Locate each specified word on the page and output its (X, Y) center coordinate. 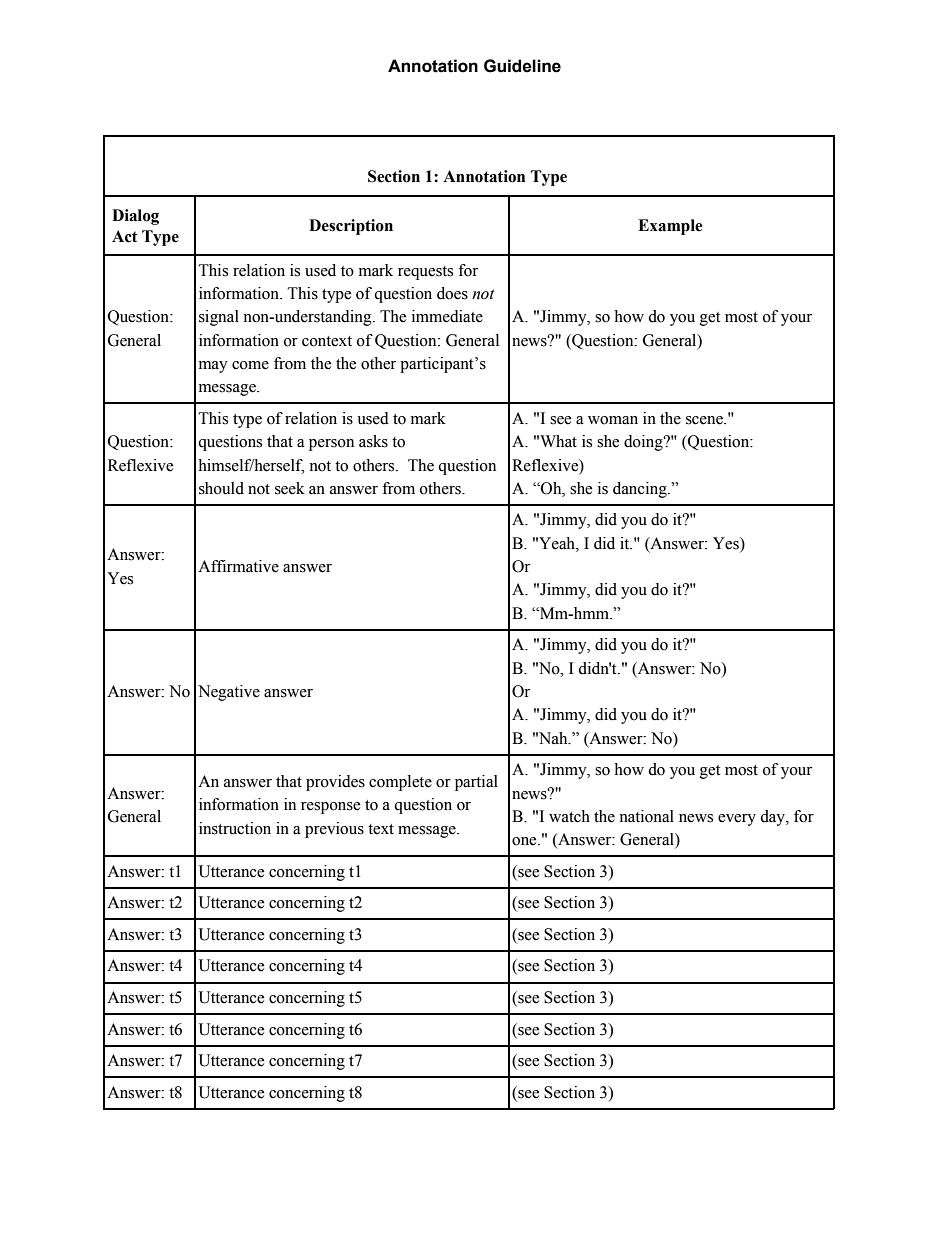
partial (476, 783)
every (737, 820)
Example (670, 227)
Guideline (522, 66)
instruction (235, 828)
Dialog (135, 217)
